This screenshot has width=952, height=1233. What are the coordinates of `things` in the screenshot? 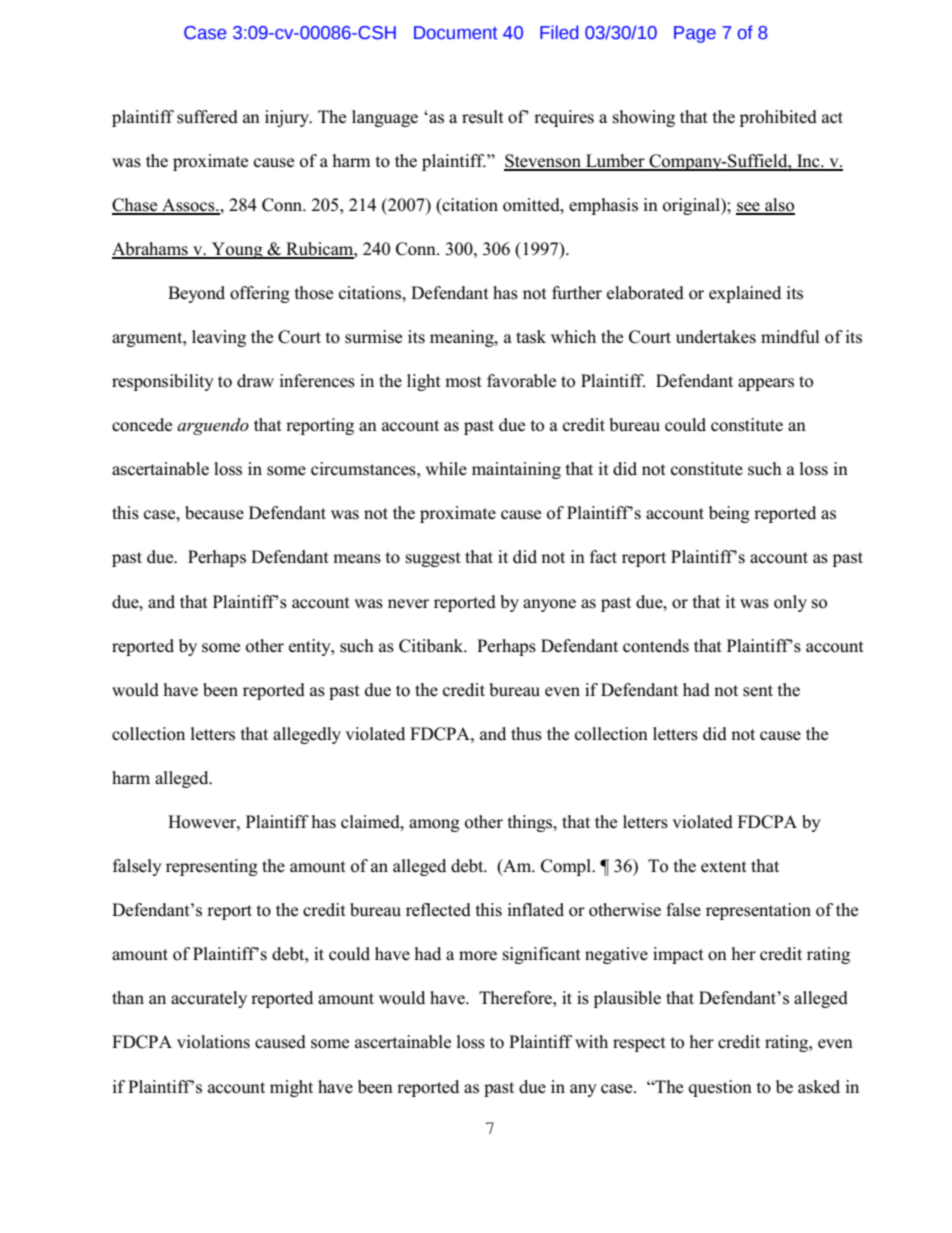 It's located at (531, 823).
